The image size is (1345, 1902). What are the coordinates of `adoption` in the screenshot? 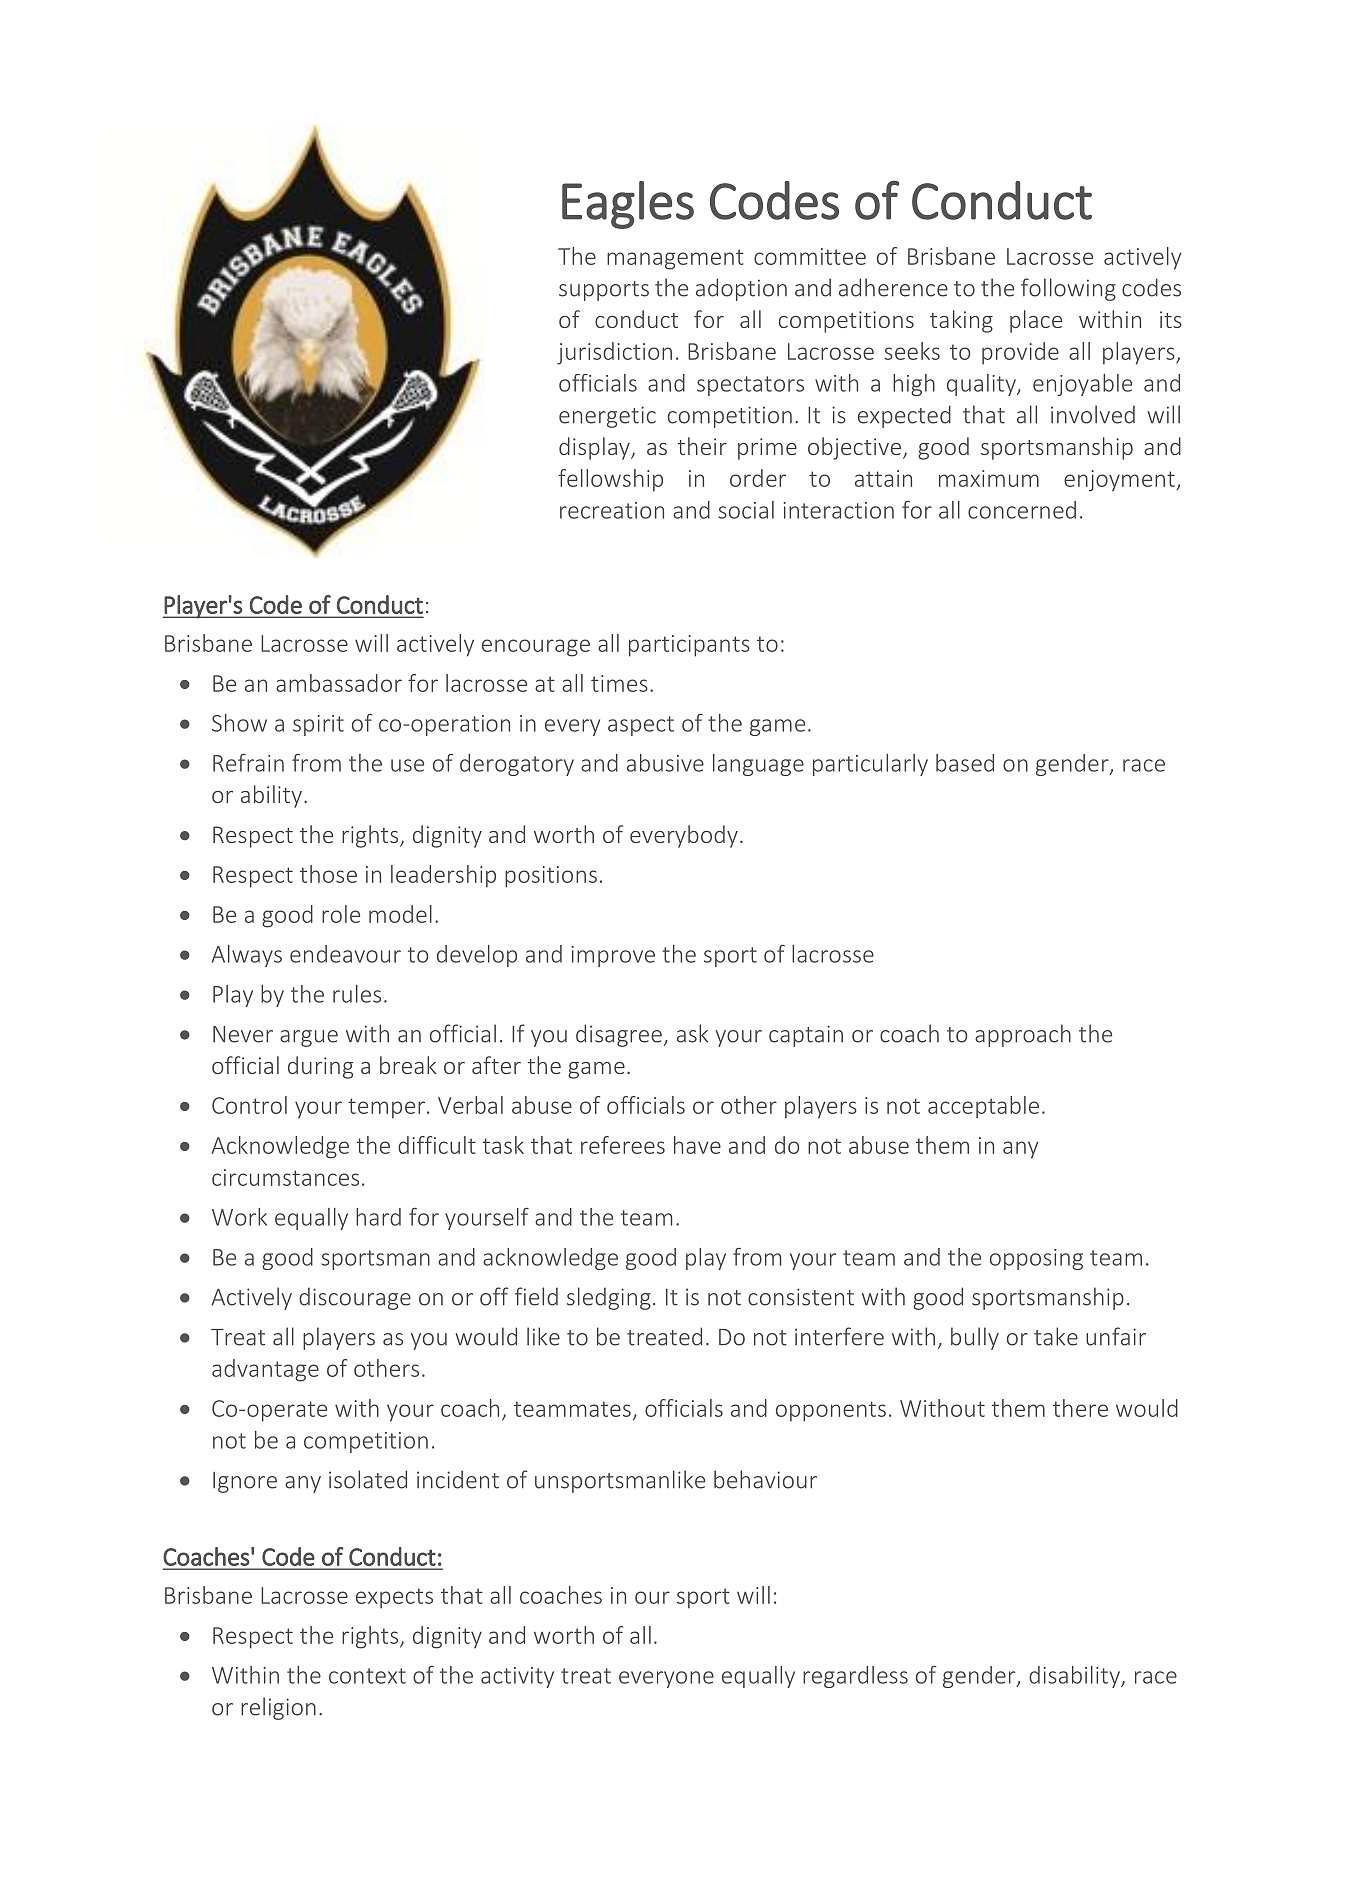 It's located at (741, 289).
